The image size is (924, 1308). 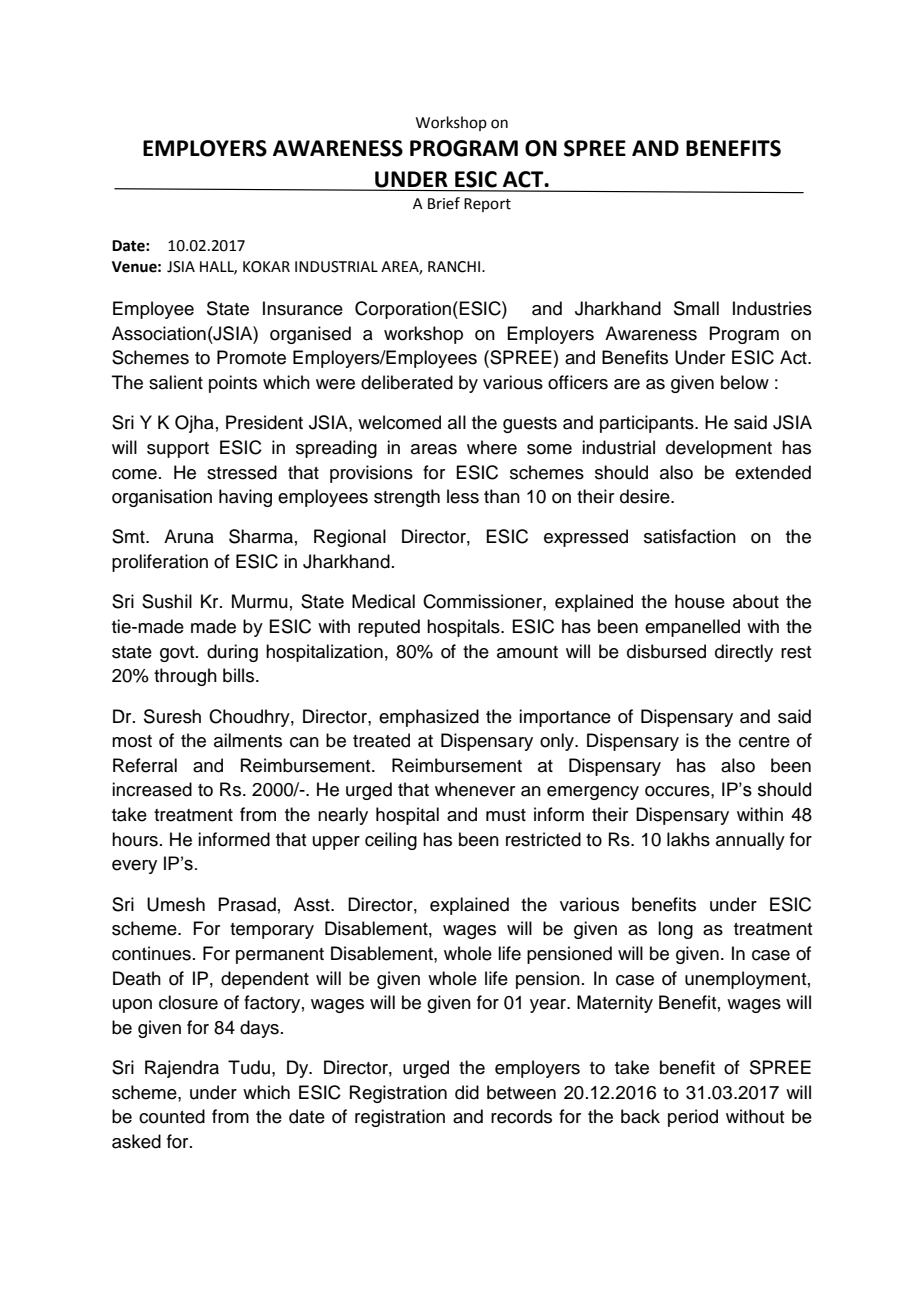 I want to click on Brief, so click(x=444, y=203).
